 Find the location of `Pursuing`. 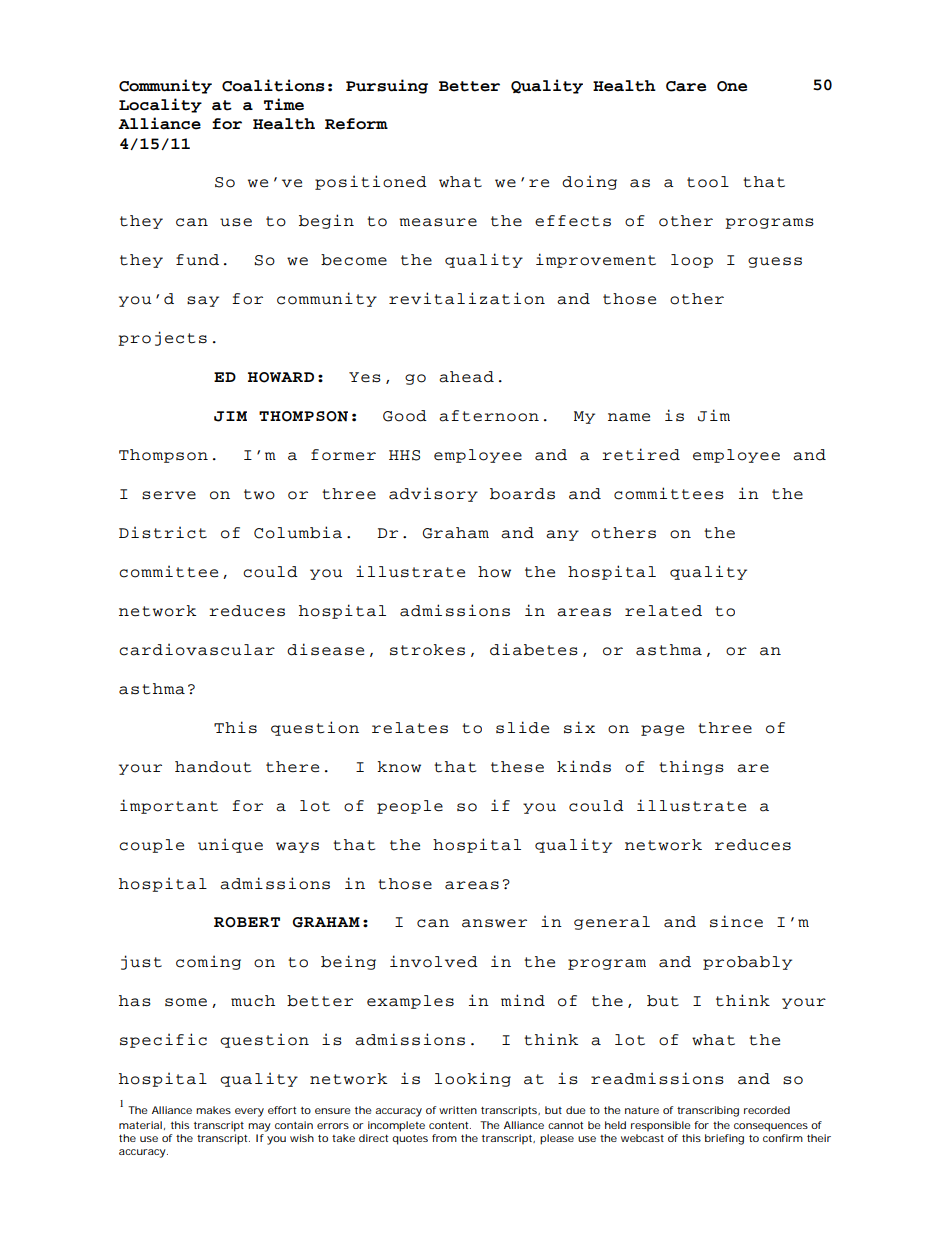

Pursuing is located at coordinates (387, 86).
